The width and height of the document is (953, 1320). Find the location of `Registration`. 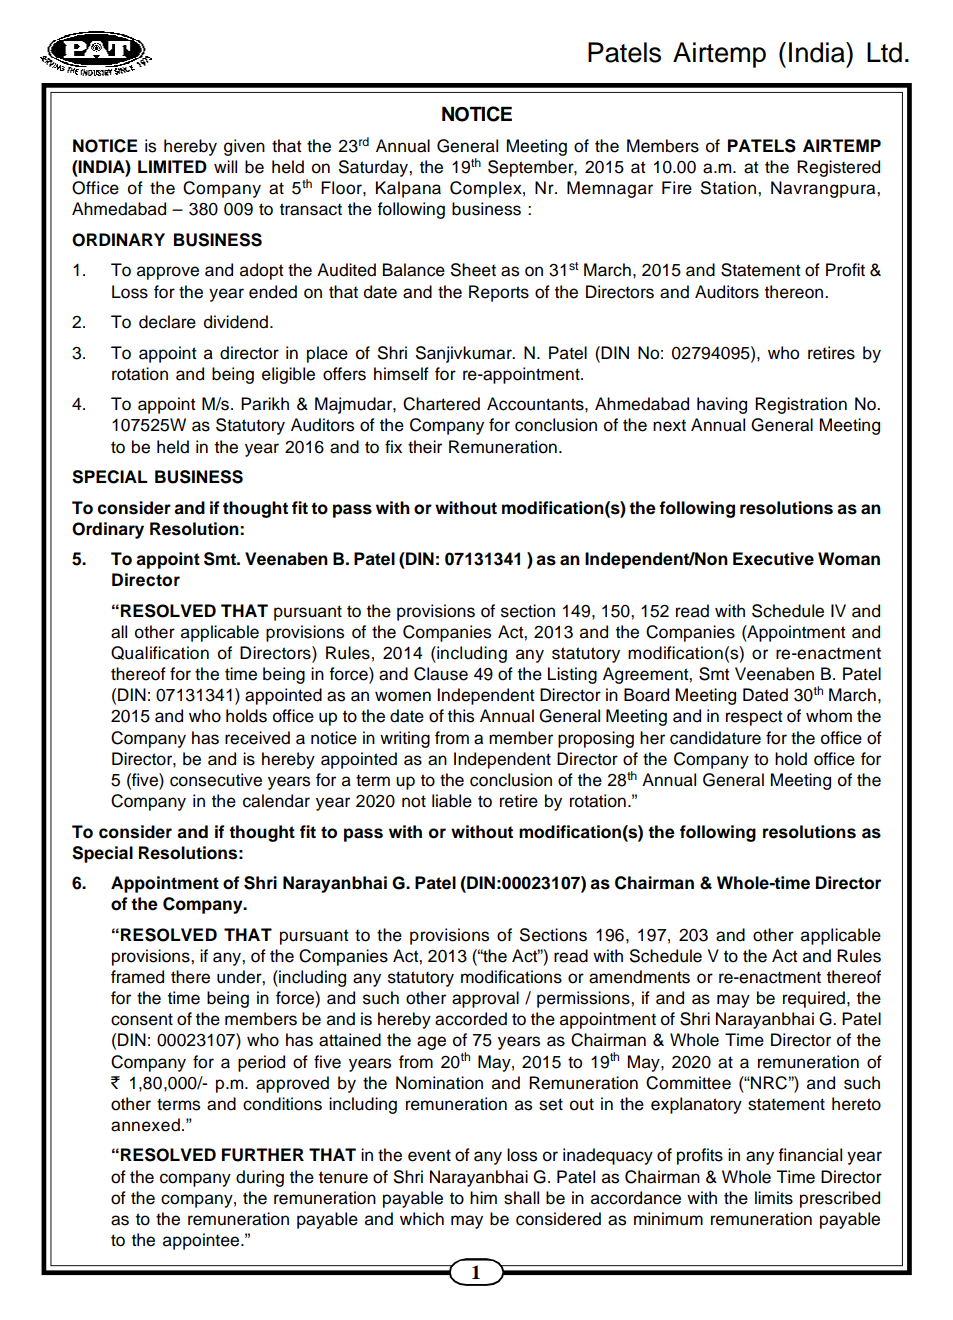

Registration is located at coordinates (801, 405).
